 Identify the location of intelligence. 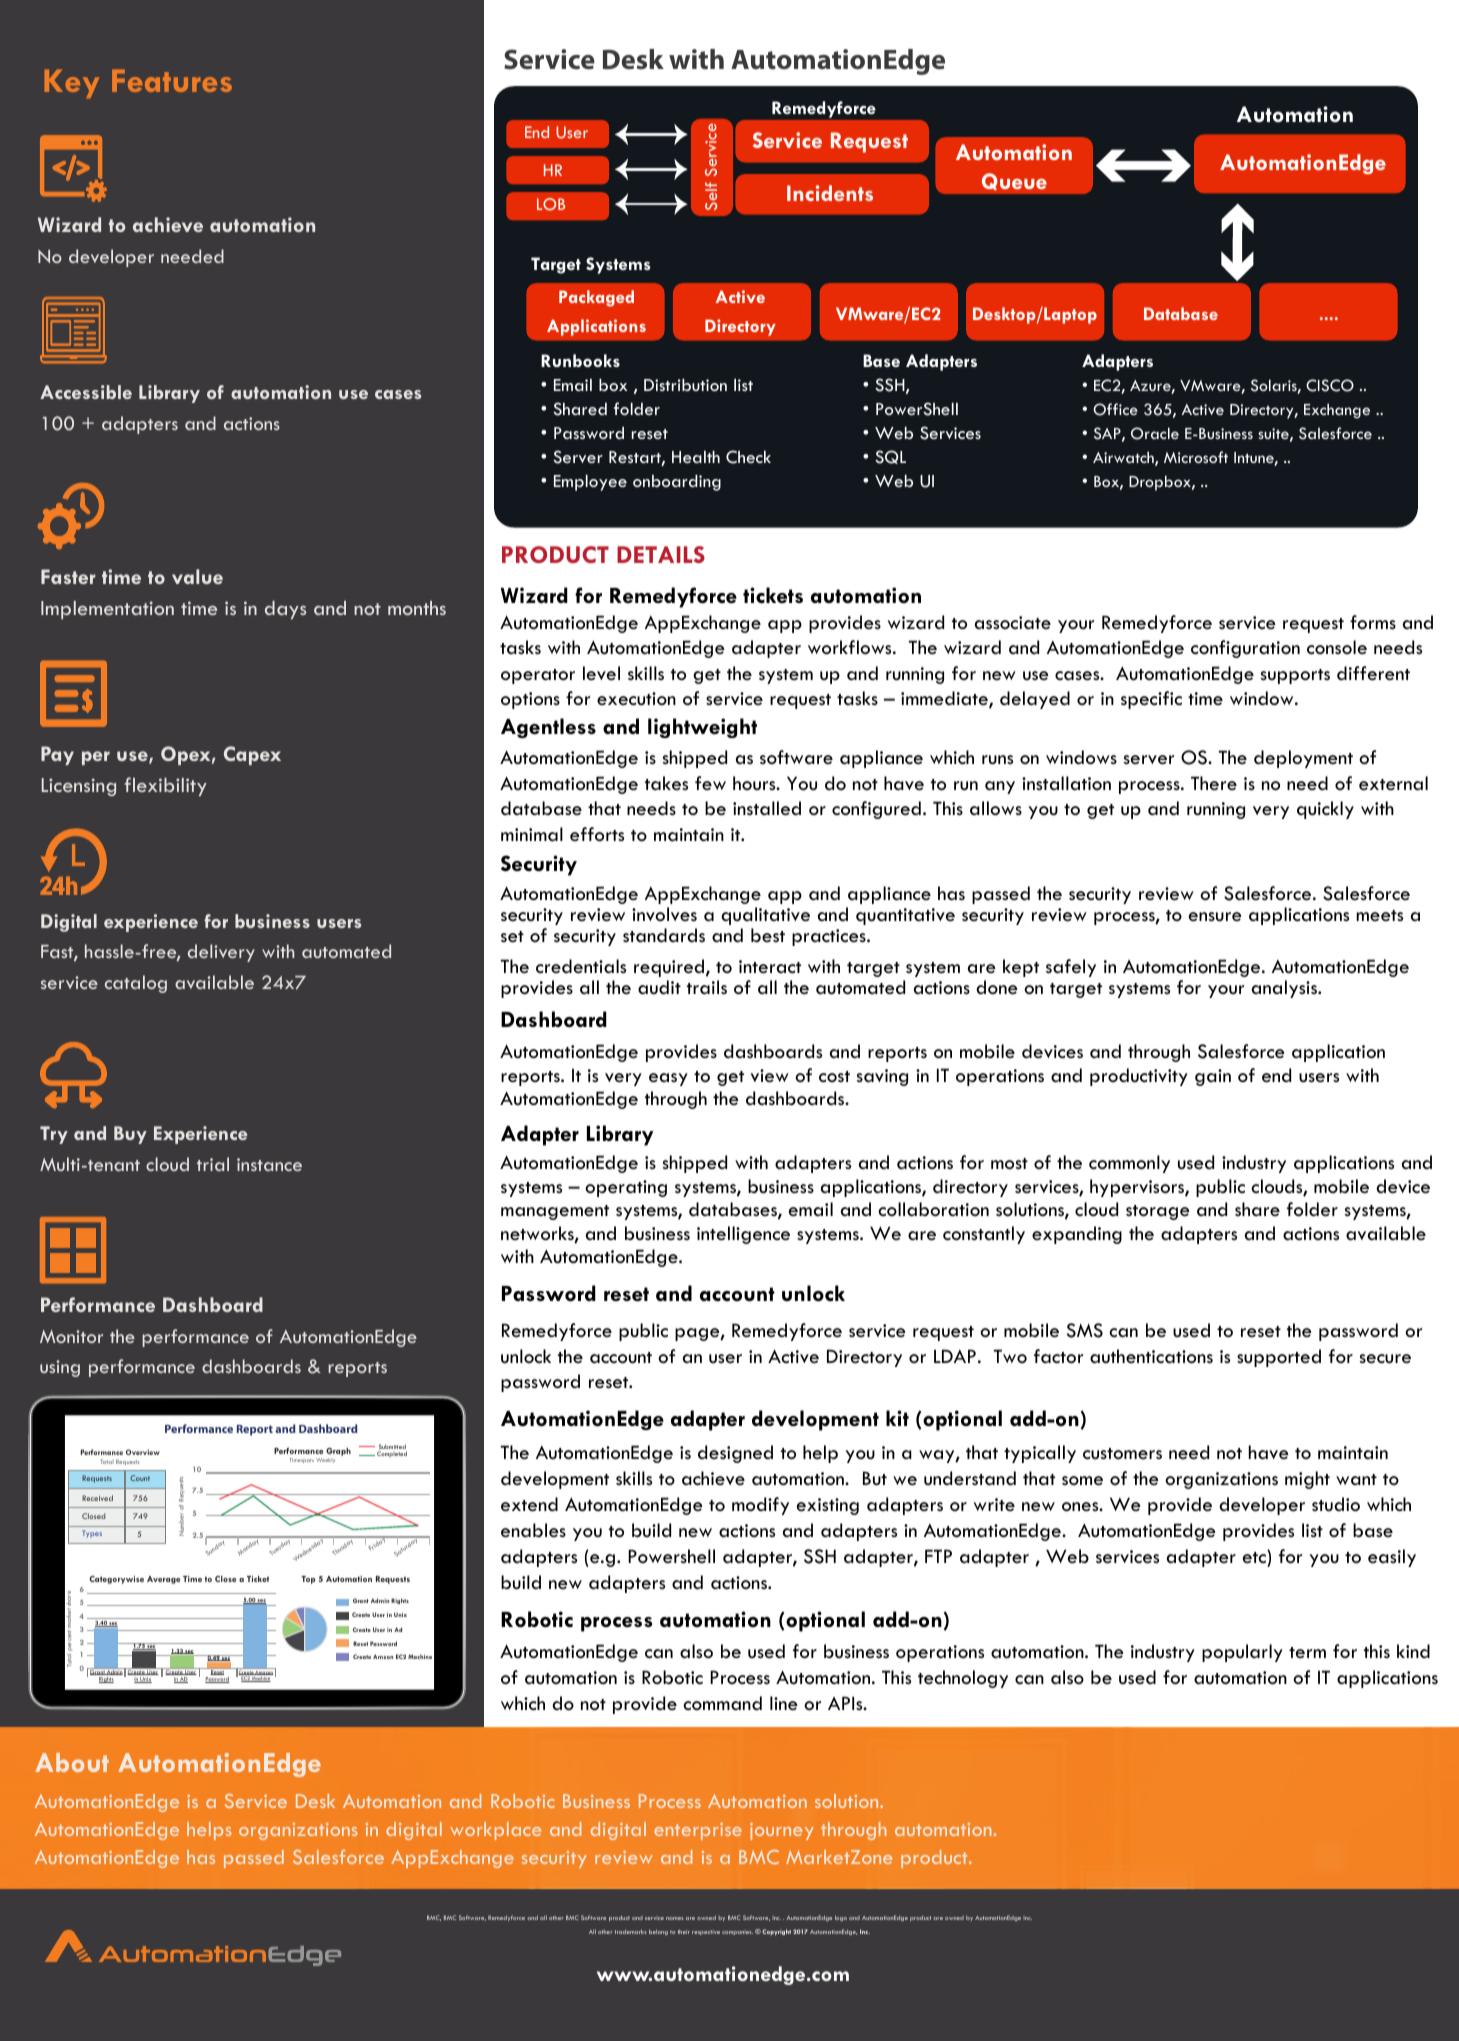
(743, 1235).
